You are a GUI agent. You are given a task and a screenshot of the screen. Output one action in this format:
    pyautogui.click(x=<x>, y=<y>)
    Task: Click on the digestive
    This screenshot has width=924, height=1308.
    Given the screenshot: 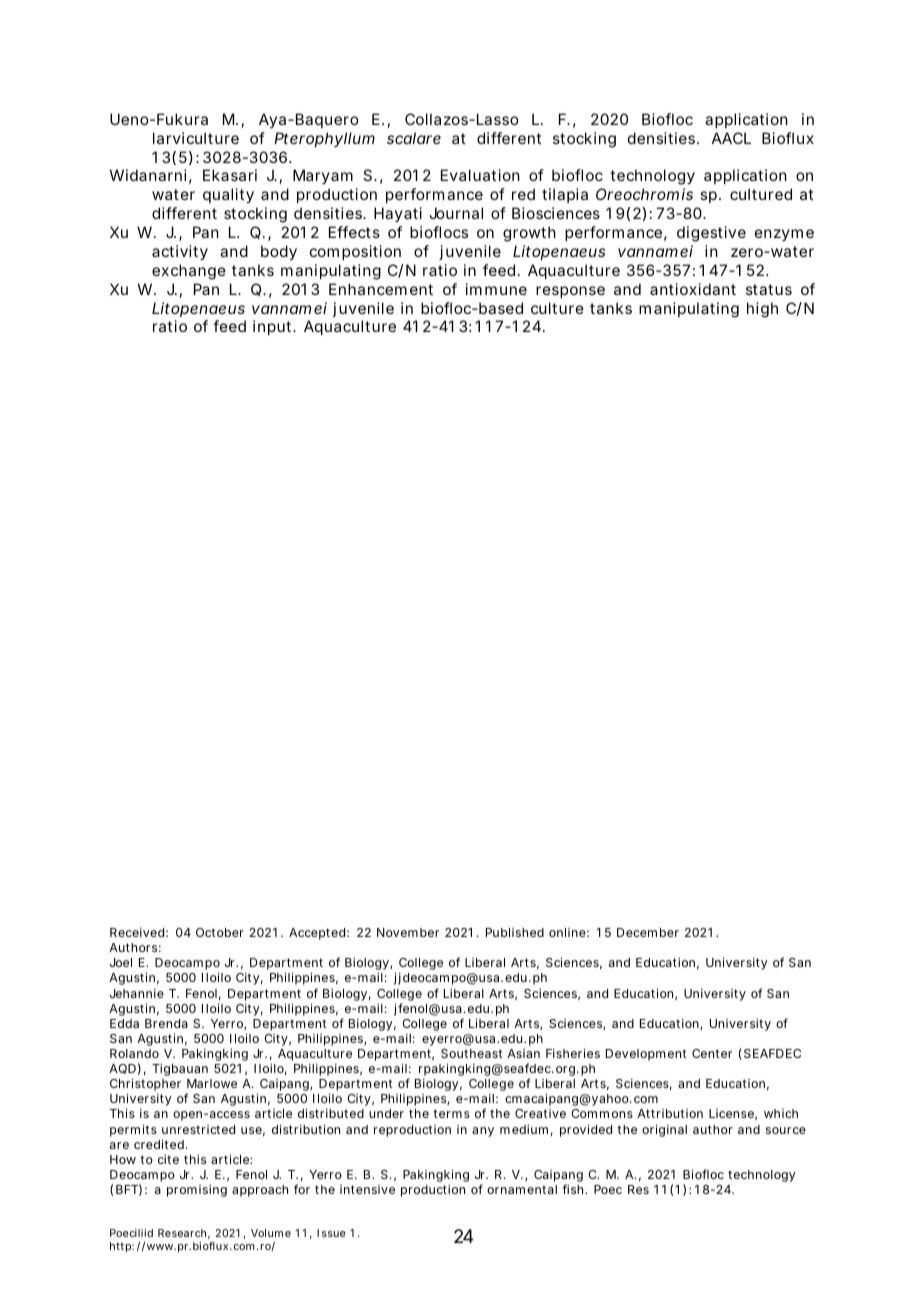 What is the action you would take?
    pyautogui.click(x=711, y=234)
